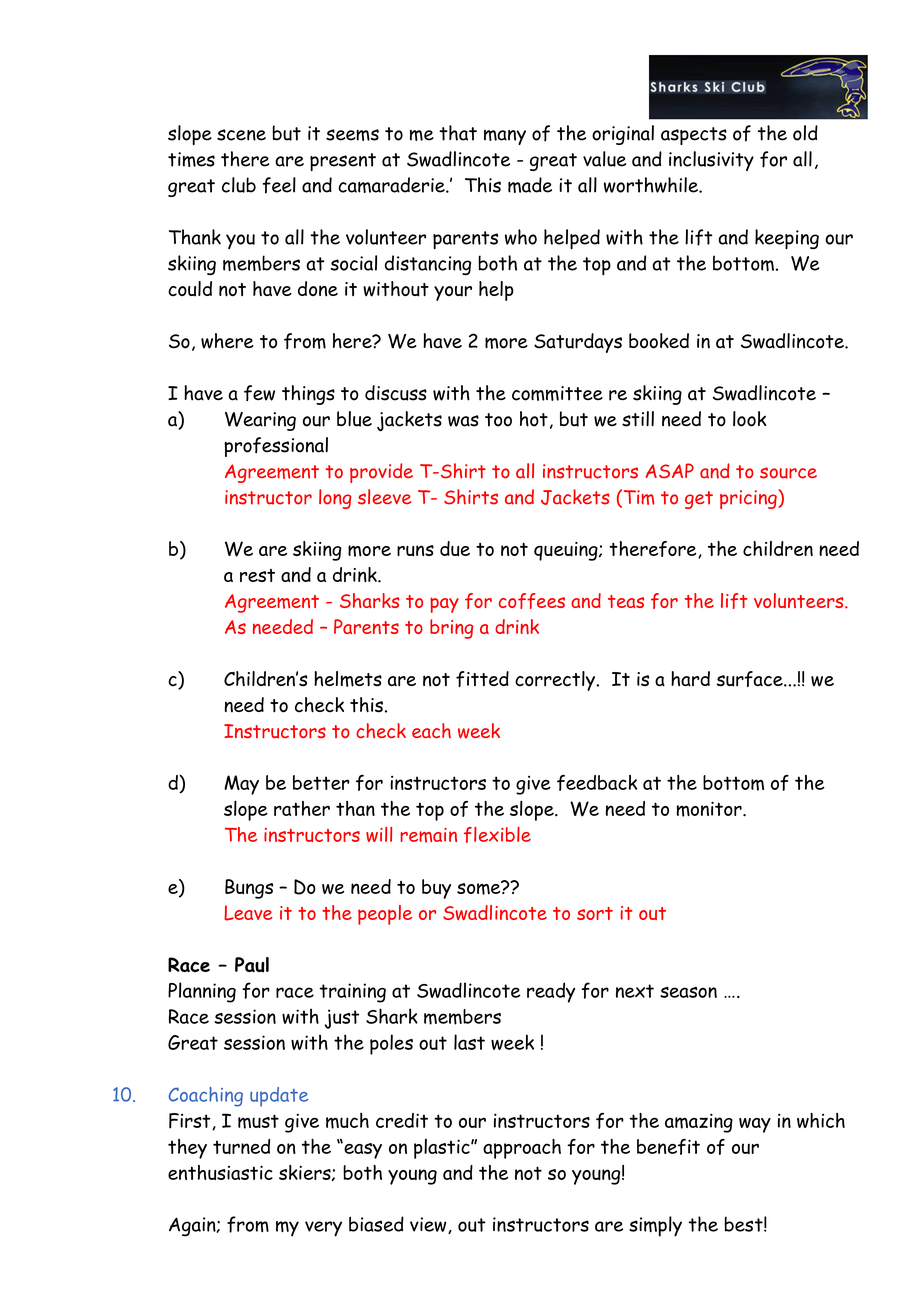  I want to click on many, so click(505, 137).
